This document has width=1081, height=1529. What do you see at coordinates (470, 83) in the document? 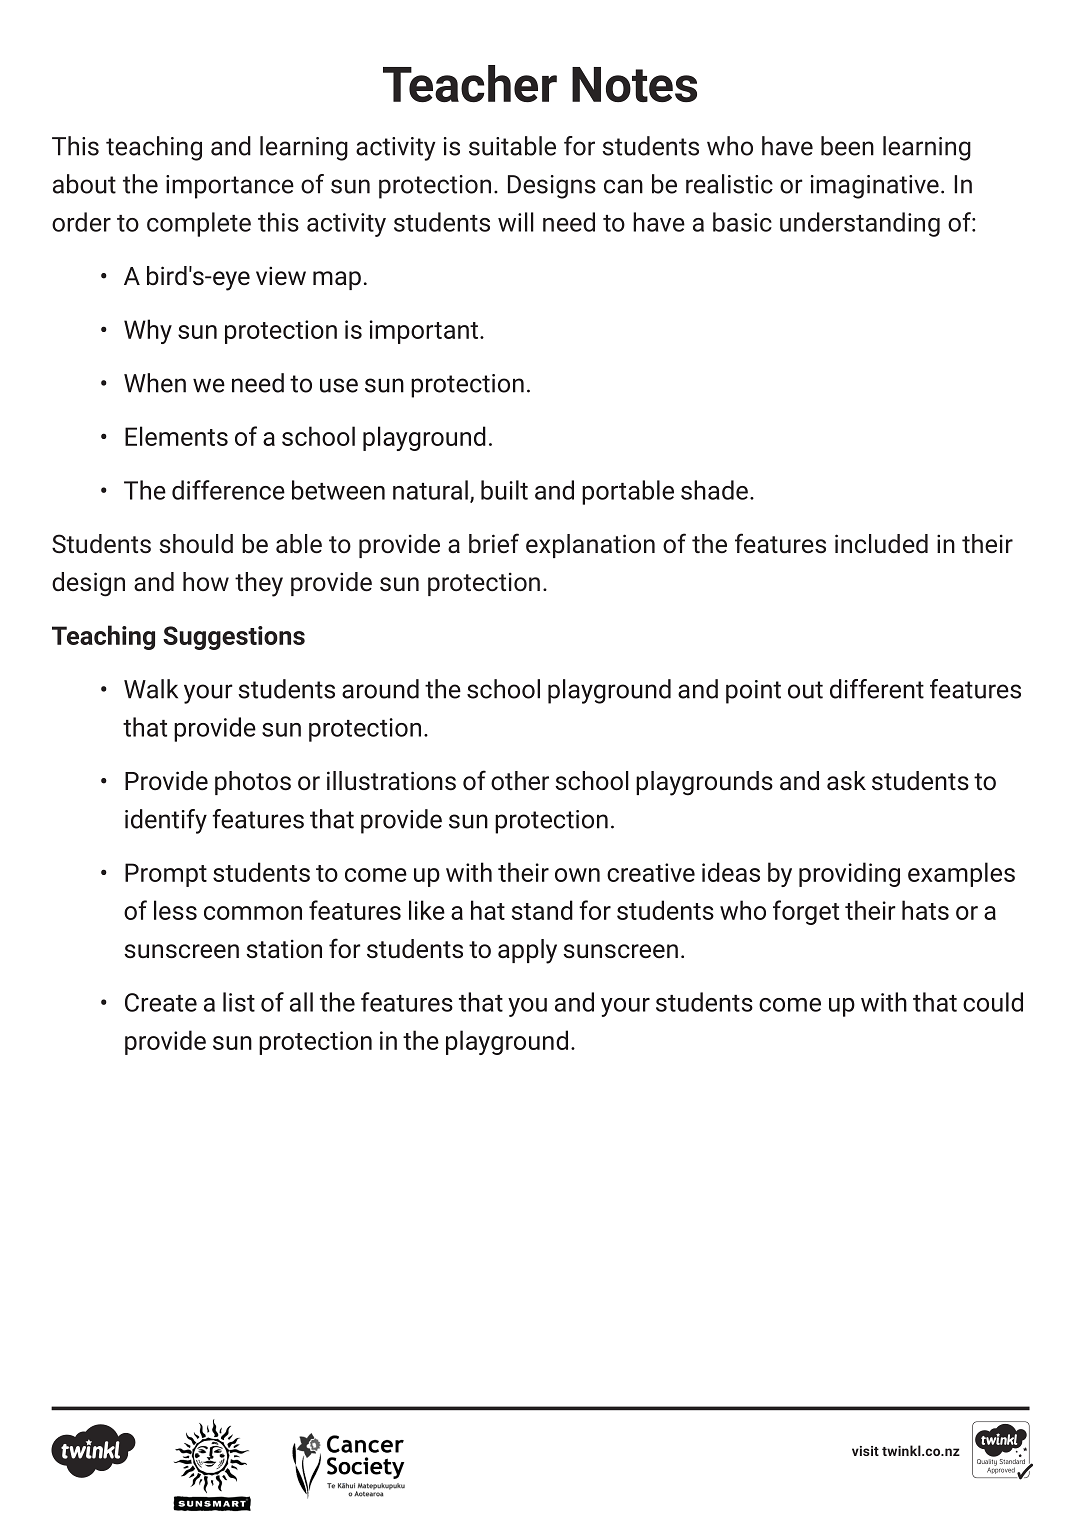
I see `Teacher` at bounding box center [470, 83].
